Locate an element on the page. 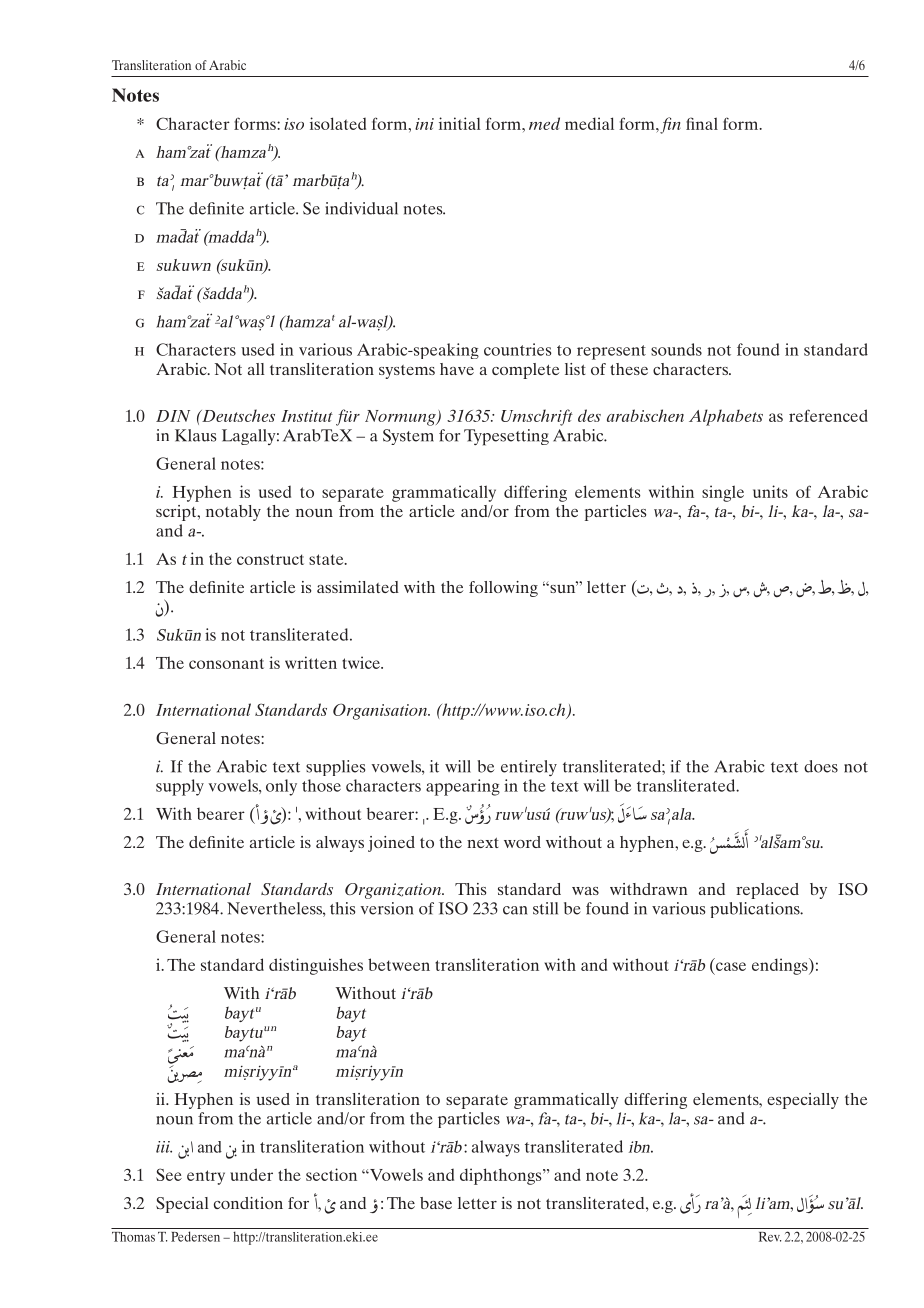 This page has width=924, height=1308. supply is located at coordinates (180, 787).
